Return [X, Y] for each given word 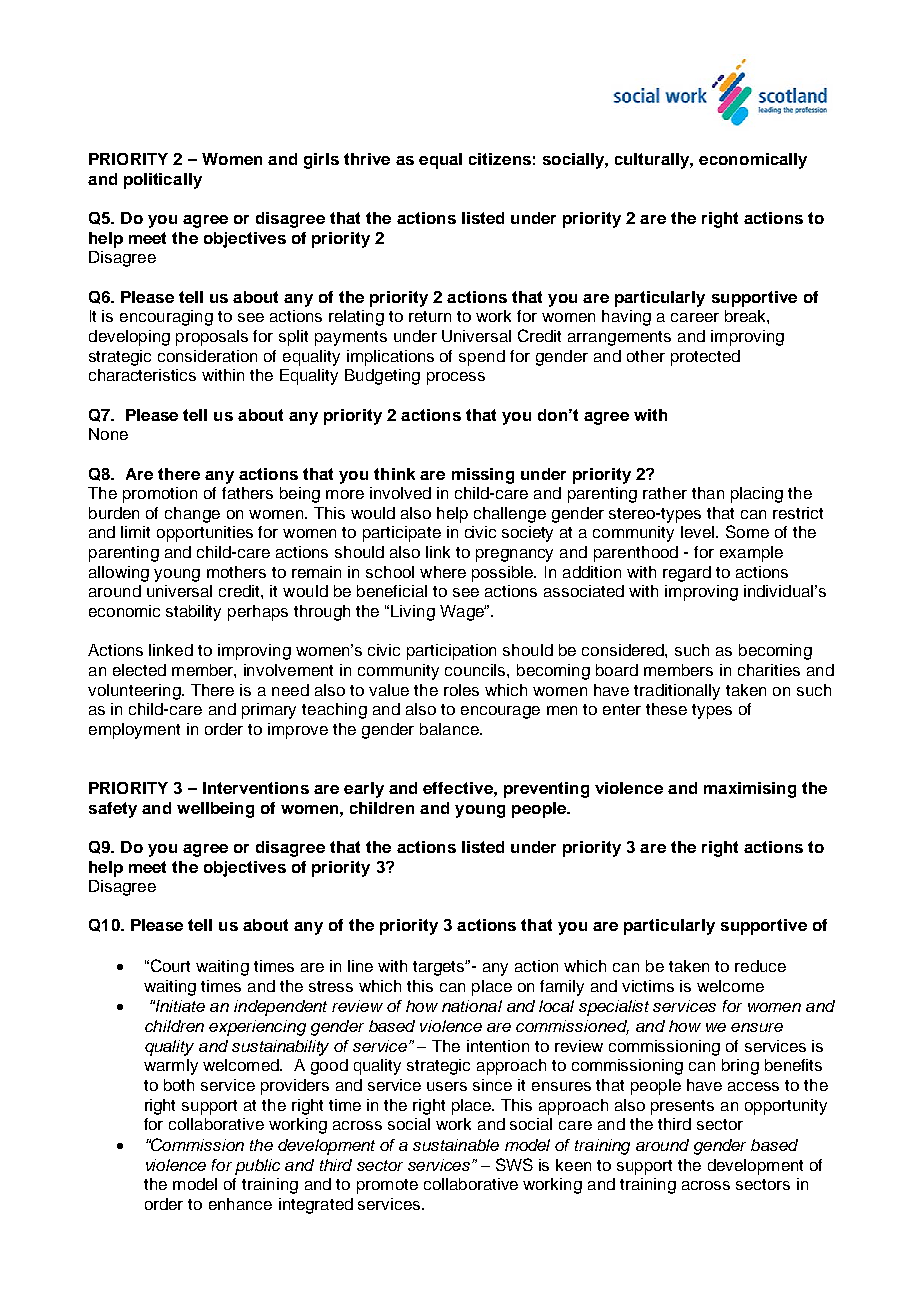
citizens [500, 159]
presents [682, 1107]
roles [461, 690]
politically [163, 181]
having [626, 318]
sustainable [456, 1145]
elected [139, 670]
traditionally [677, 692]
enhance [240, 1204]
